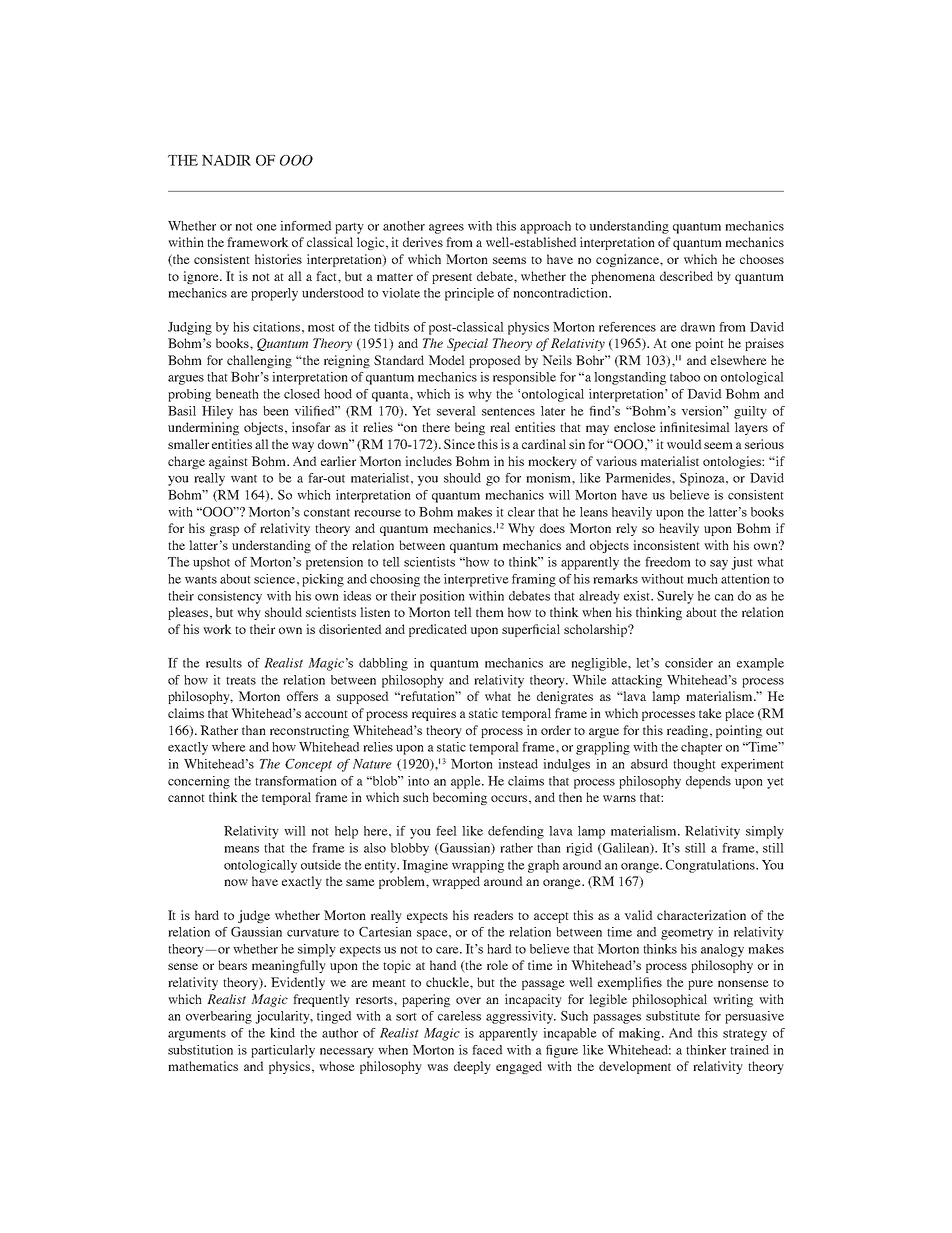 This image has width=952, height=1233. Describe the element at coordinates (702, 579) in the image. I see `much` at that location.
